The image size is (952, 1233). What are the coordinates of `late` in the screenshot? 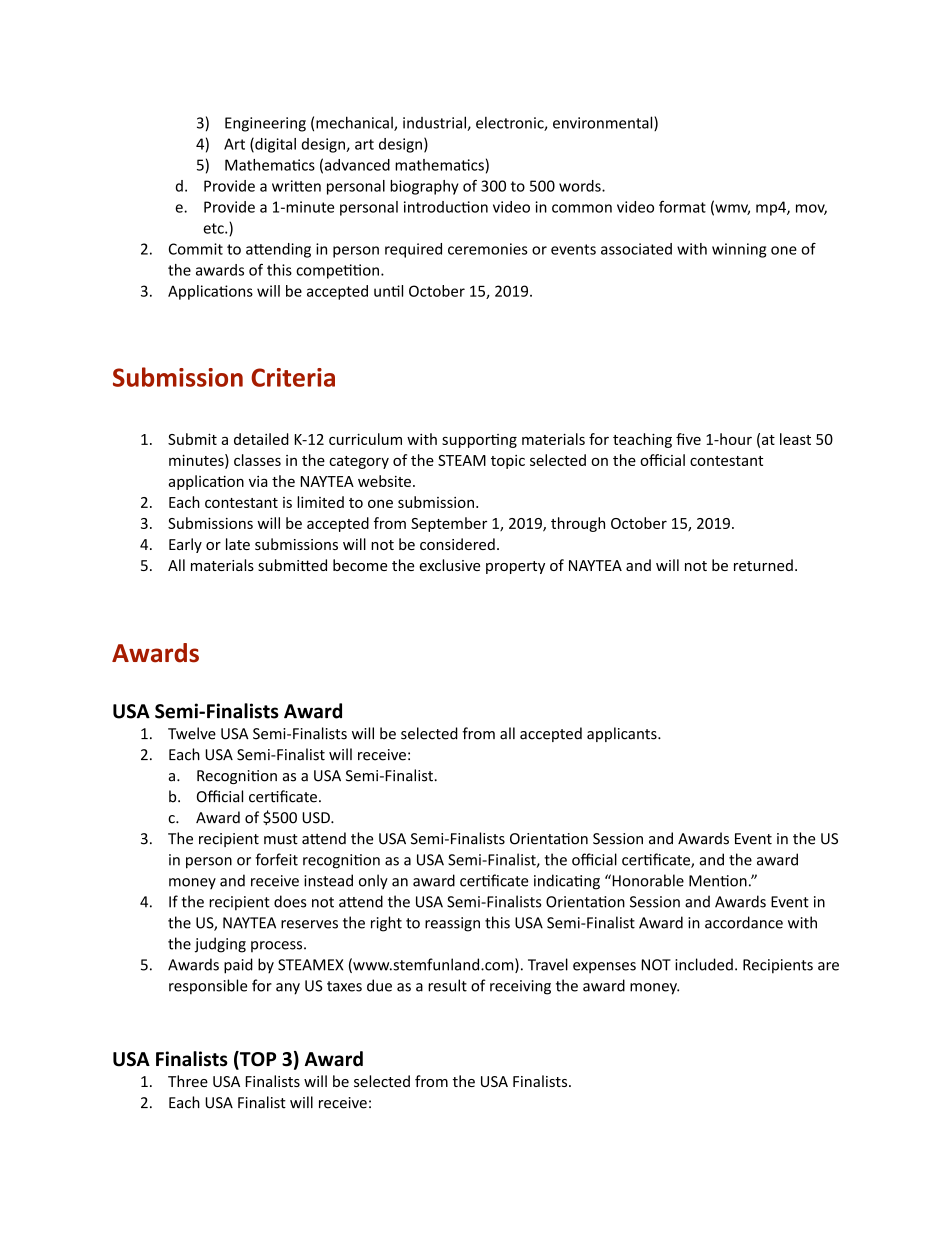 It's located at (238, 544).
